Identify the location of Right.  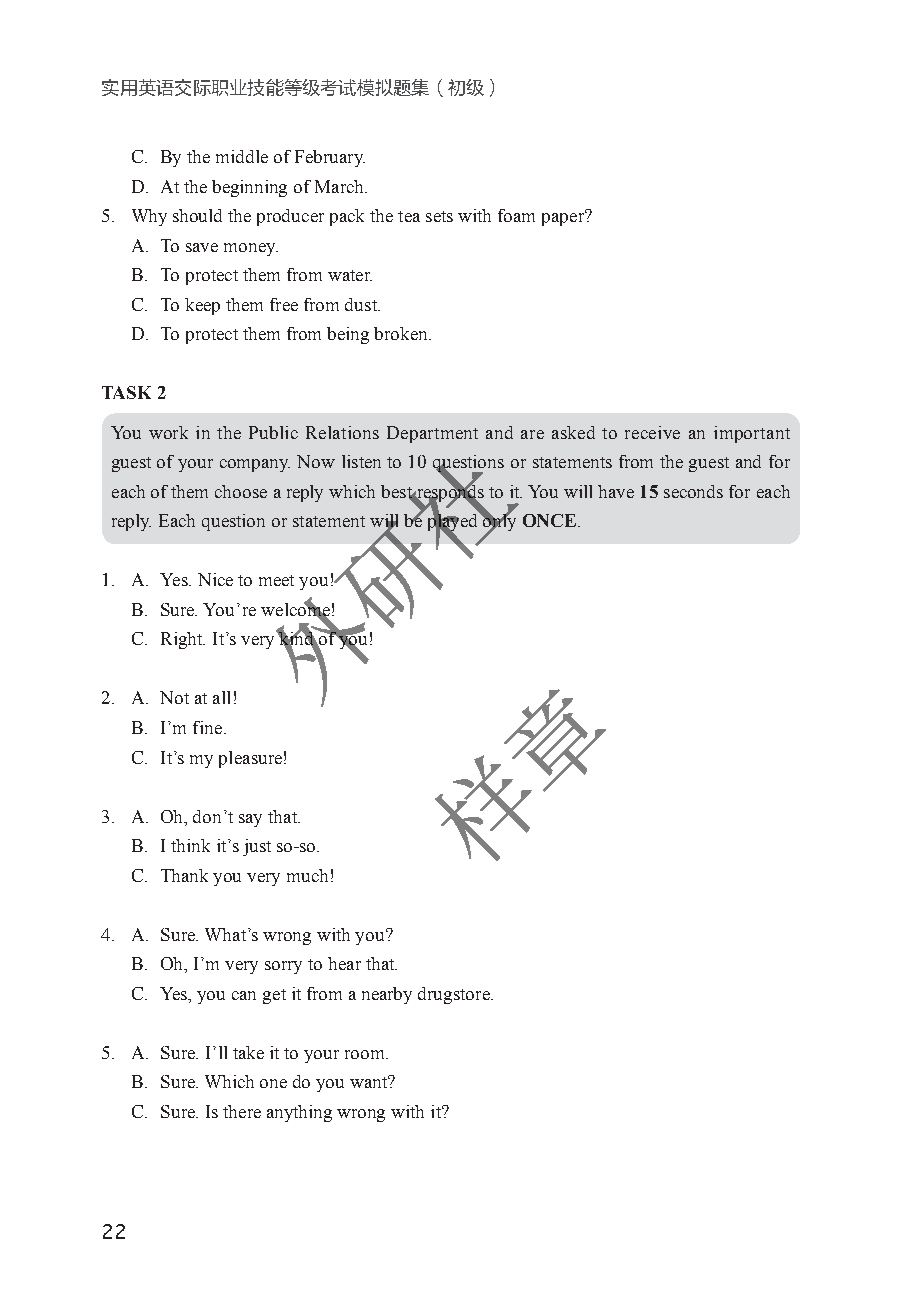
(183, 640).
